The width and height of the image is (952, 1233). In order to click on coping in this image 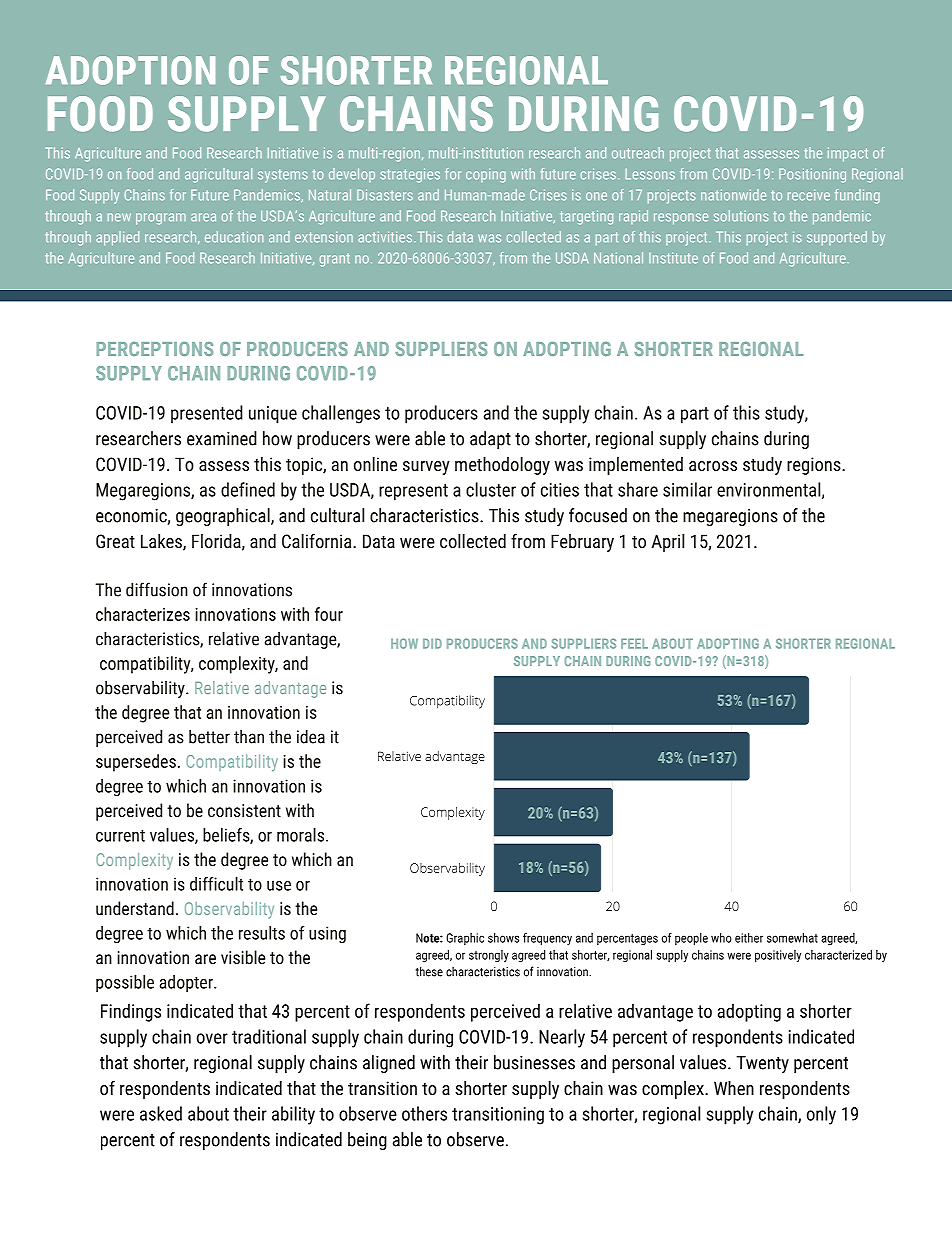, I will do `click(486, 176)`.
